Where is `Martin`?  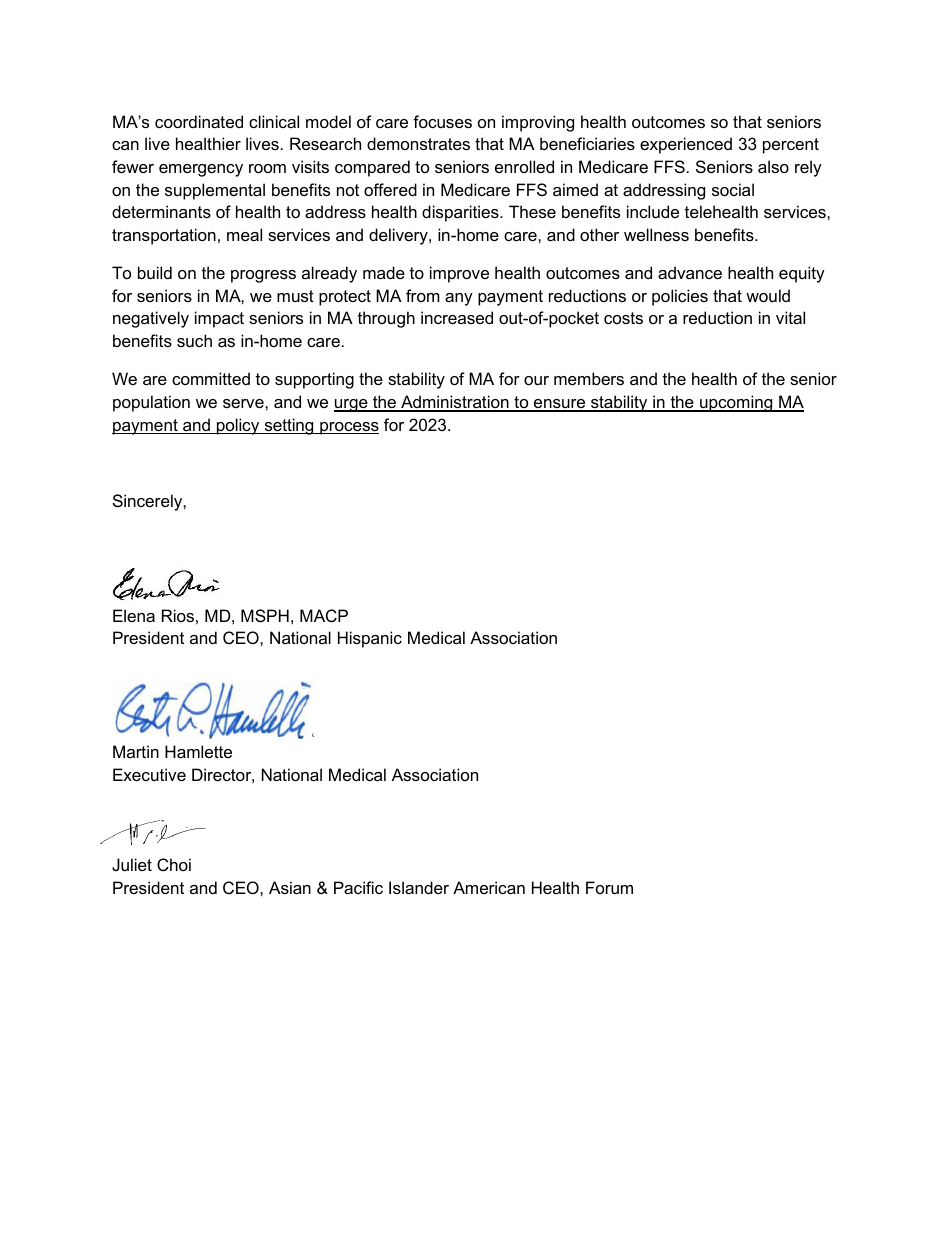
Martin is located at coordinates (136, 751).
